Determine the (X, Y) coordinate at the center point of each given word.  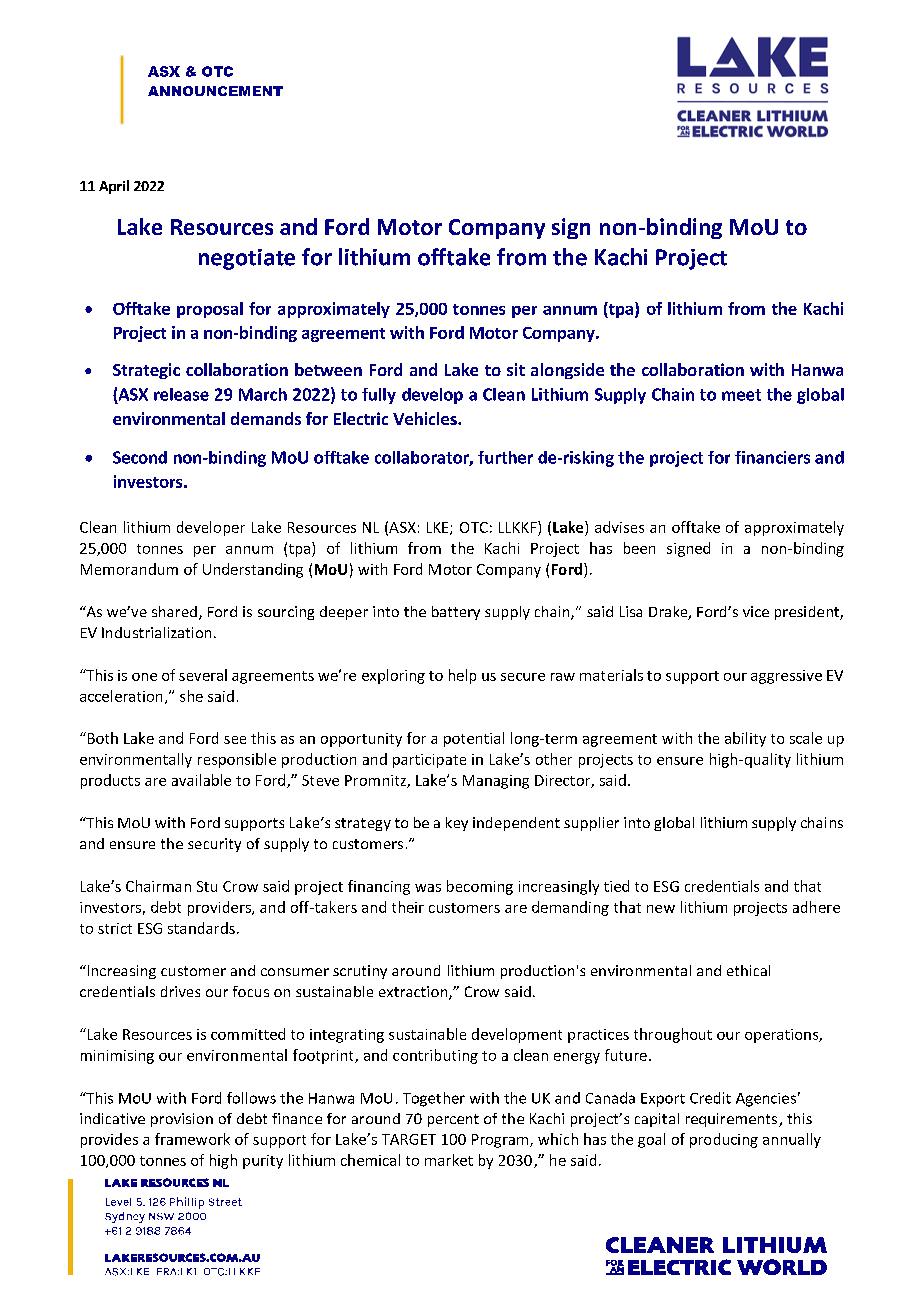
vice (756, 611)
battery (456, 613)
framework (192, 1139)
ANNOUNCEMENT (215, 91)
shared (174, 611)
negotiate (247, 259)
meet (741, 395)
